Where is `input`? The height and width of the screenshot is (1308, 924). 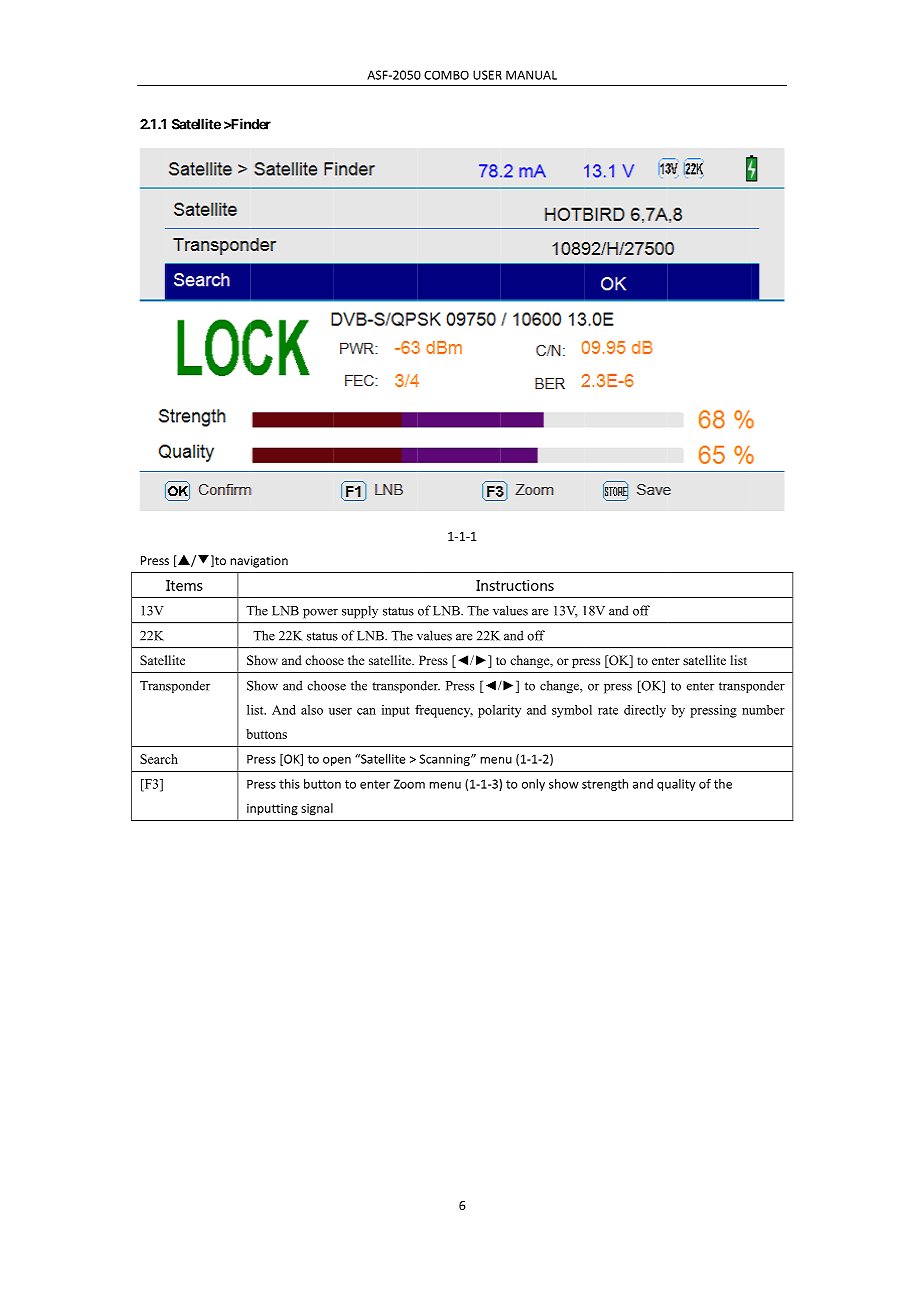
input is located at coordinates (396, 711).
